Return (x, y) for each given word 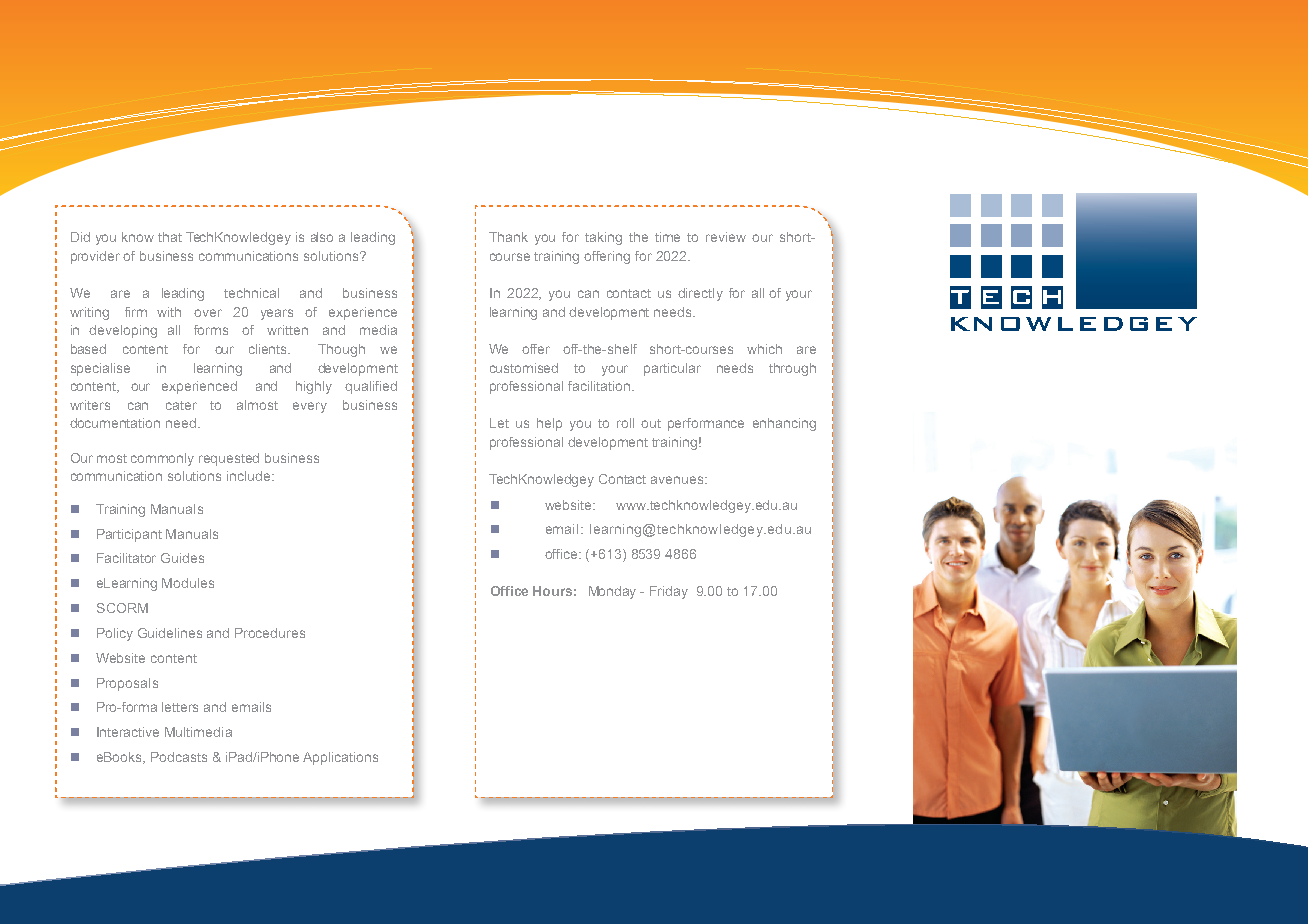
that (170, 237)
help (549, 424)
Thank (508, 237)
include (250, 476)
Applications (340, 758)
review (726, 237)
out (651, 423)
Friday (669, 592)
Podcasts (179, 757)
